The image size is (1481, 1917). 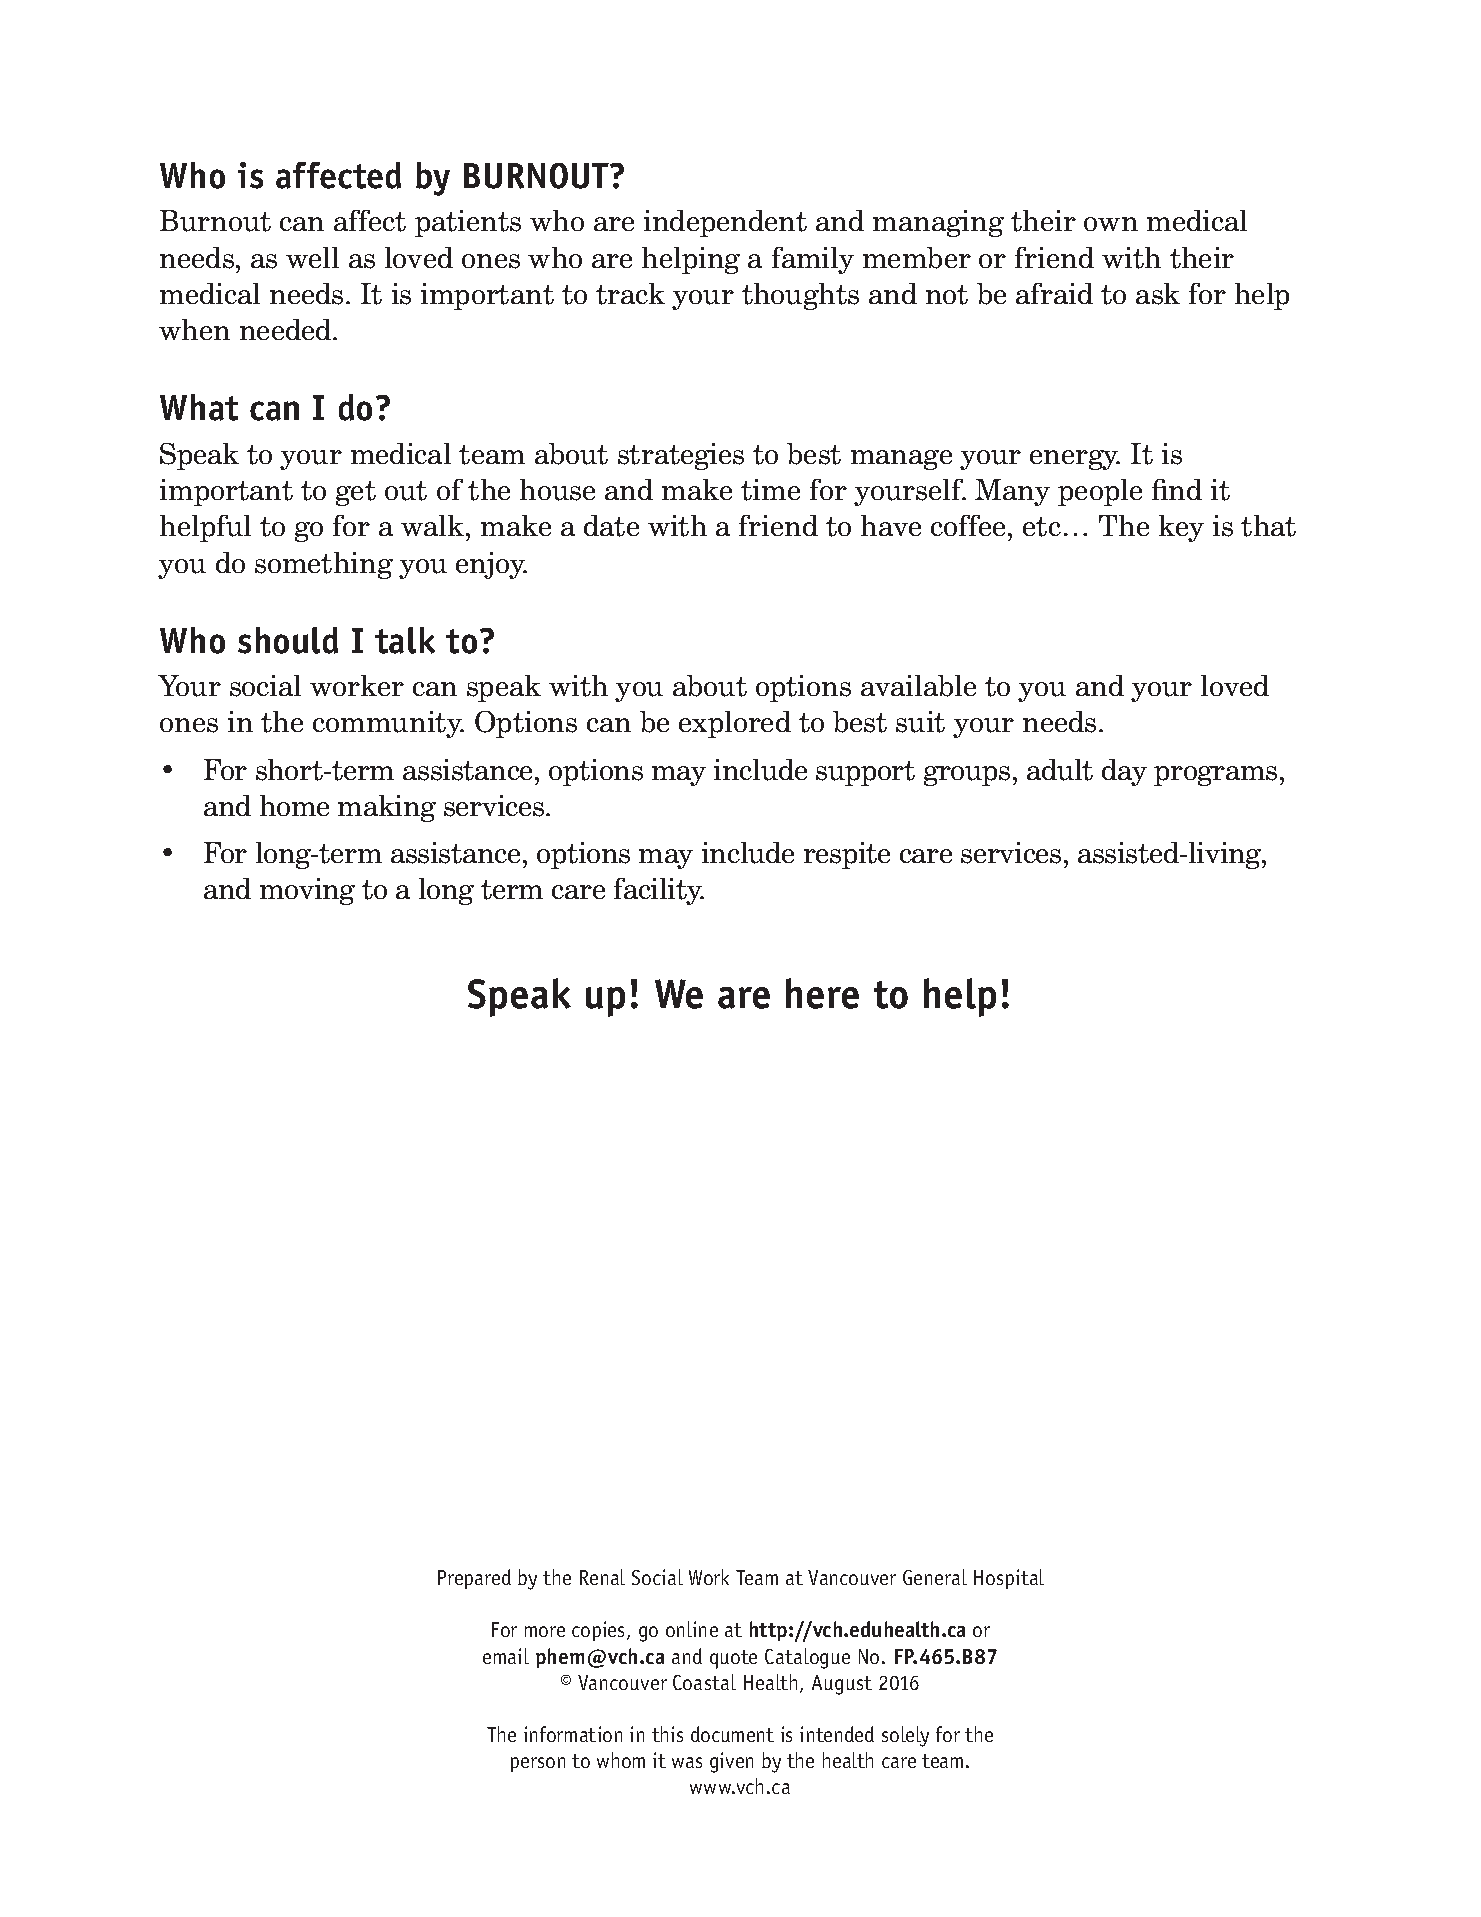 What do you see at coordinates (1009, 1579) in the screenshot?
I see `Hospital` at bounding box center [1009, 1579].
